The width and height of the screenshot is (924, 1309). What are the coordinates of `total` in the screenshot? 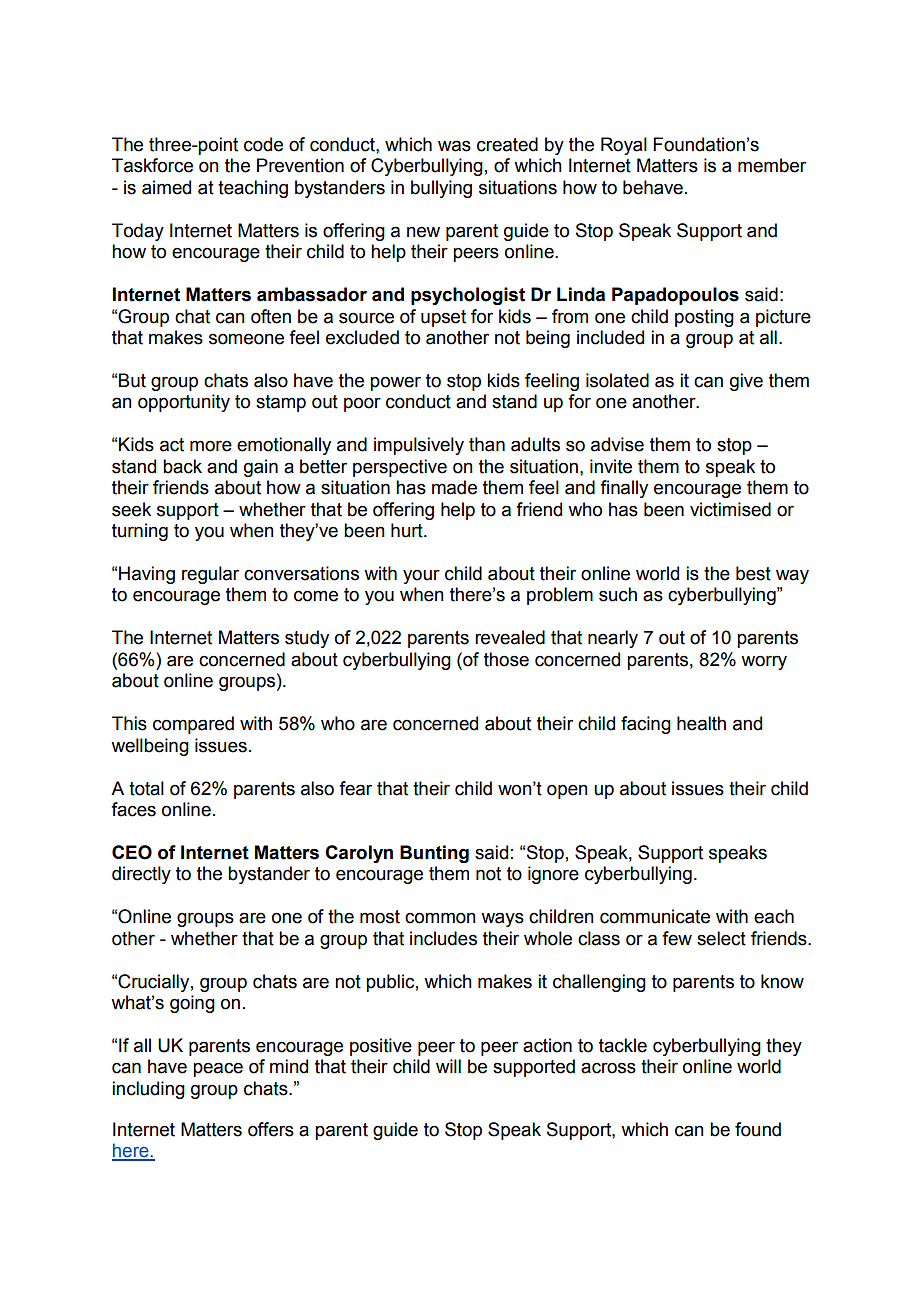 It's located at (146, 788).
